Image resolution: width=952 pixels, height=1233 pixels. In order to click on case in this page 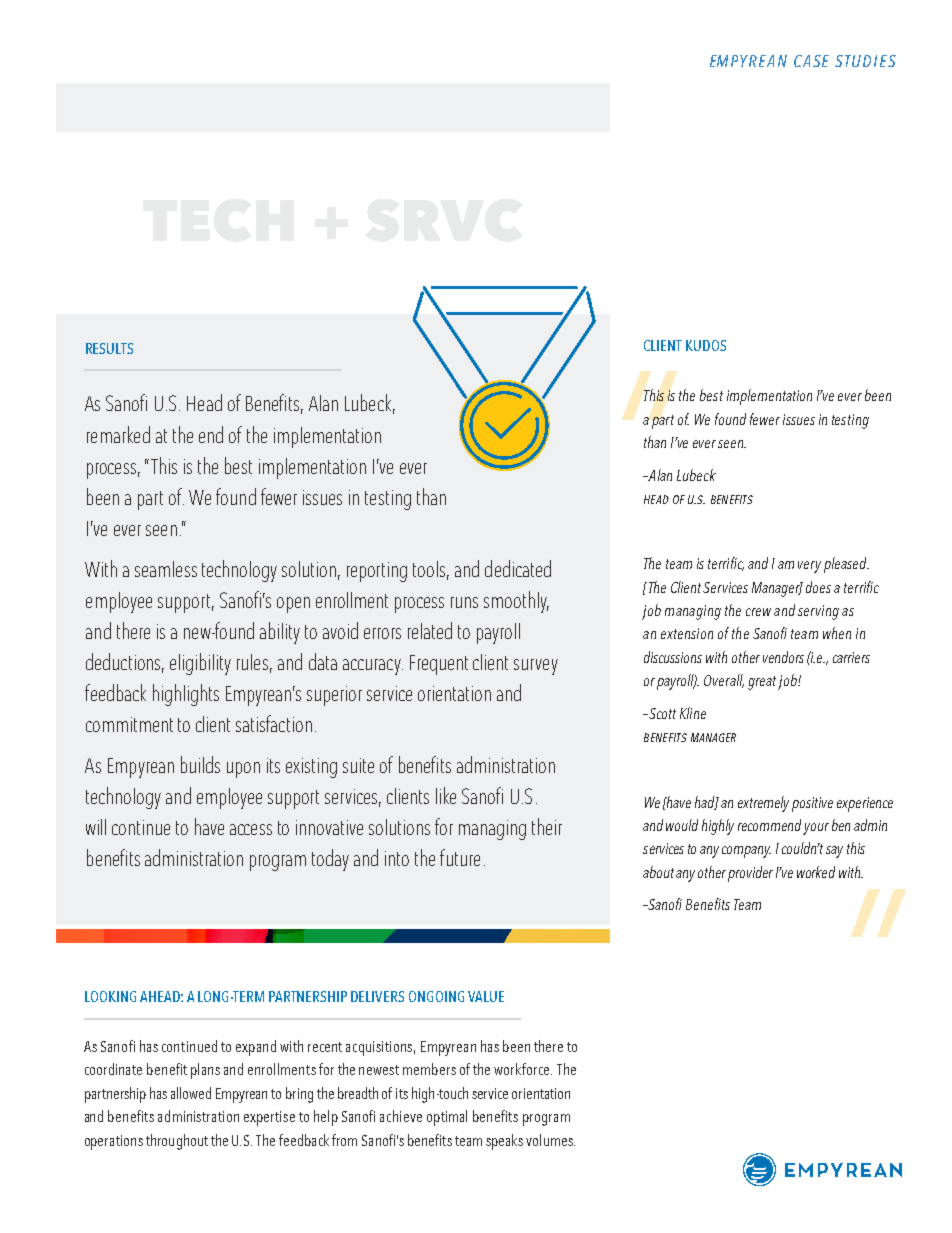, I will do `click(811, 61)`.
